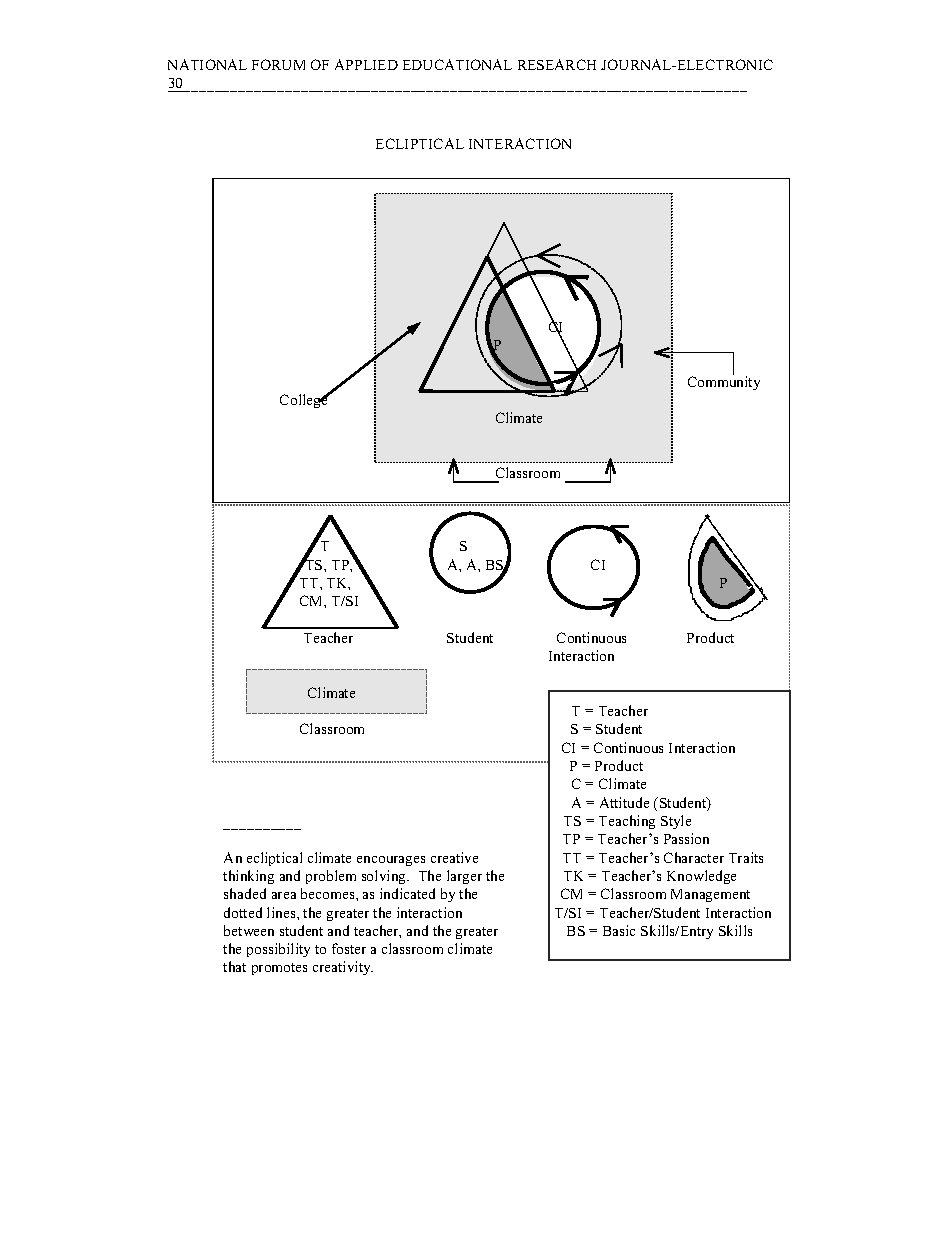 The height and width of the screenshot is (1233, 952). What do you see at coordinates (331, 877) in the screenshot?
I see `problem` at bounding box center [331, 877].
